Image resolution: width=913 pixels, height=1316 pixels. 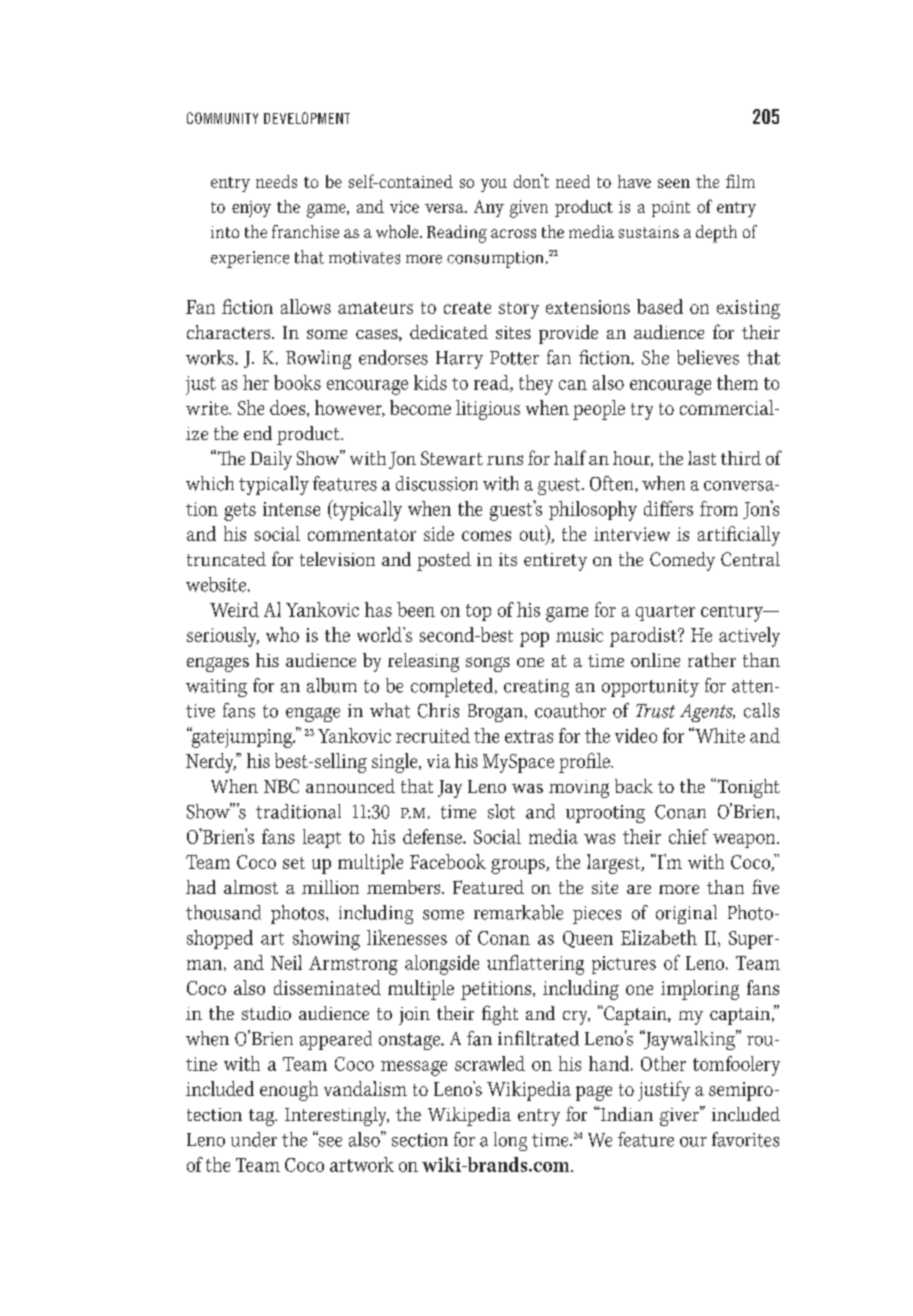 What do you see at coordinates (674, 183) in the page?
I see `seen` at bounding box center [674, 183].
